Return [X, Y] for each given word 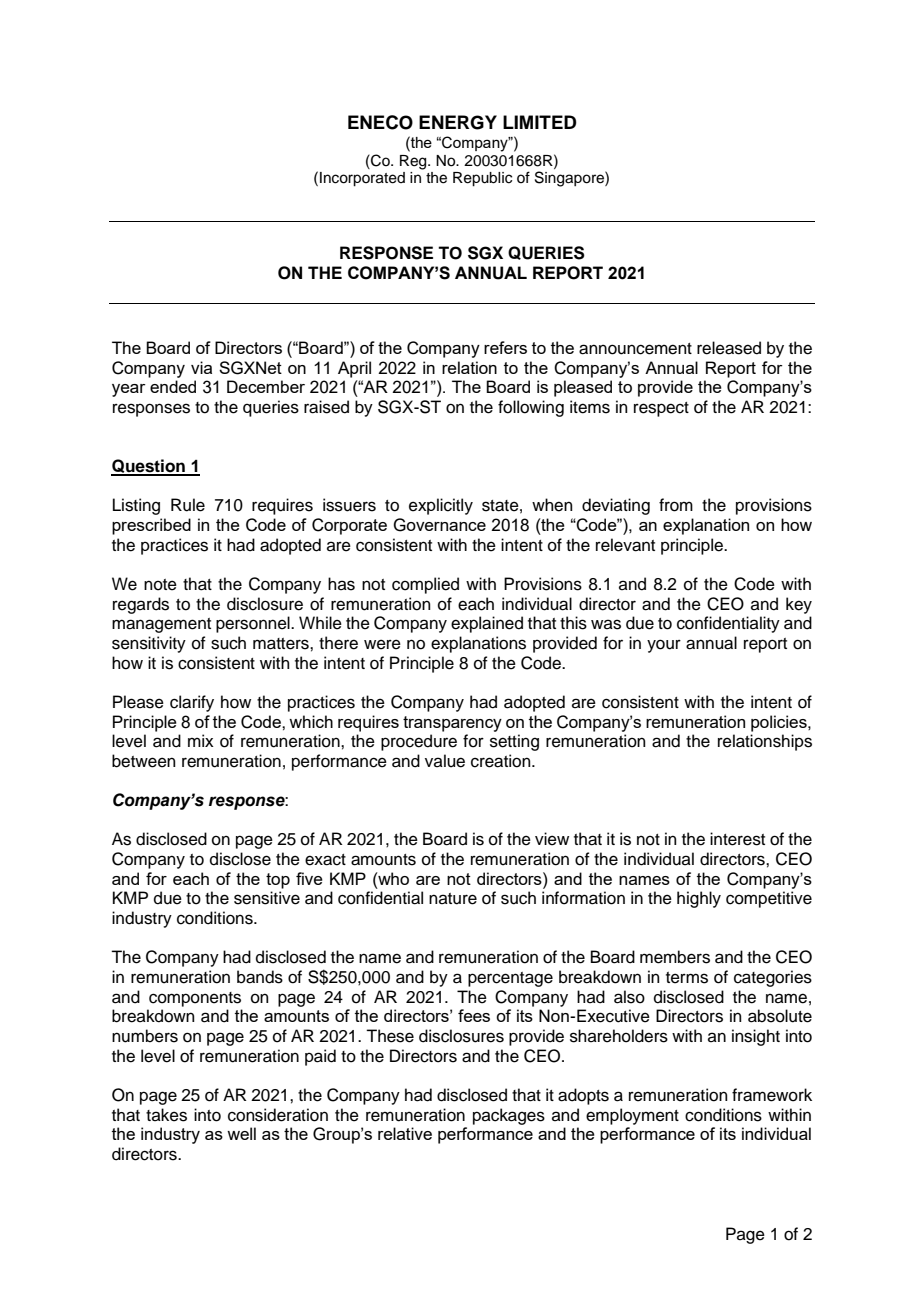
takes [166, 1115]
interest [737, 839]
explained [487, 624]
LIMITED [540, 122]
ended [173, 386]
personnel [254, 624]
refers [505, 347]
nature [453, 899]
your [664, 646]
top [278, 881]
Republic [482, 179]
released [729, 348]
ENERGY [458, 122]
